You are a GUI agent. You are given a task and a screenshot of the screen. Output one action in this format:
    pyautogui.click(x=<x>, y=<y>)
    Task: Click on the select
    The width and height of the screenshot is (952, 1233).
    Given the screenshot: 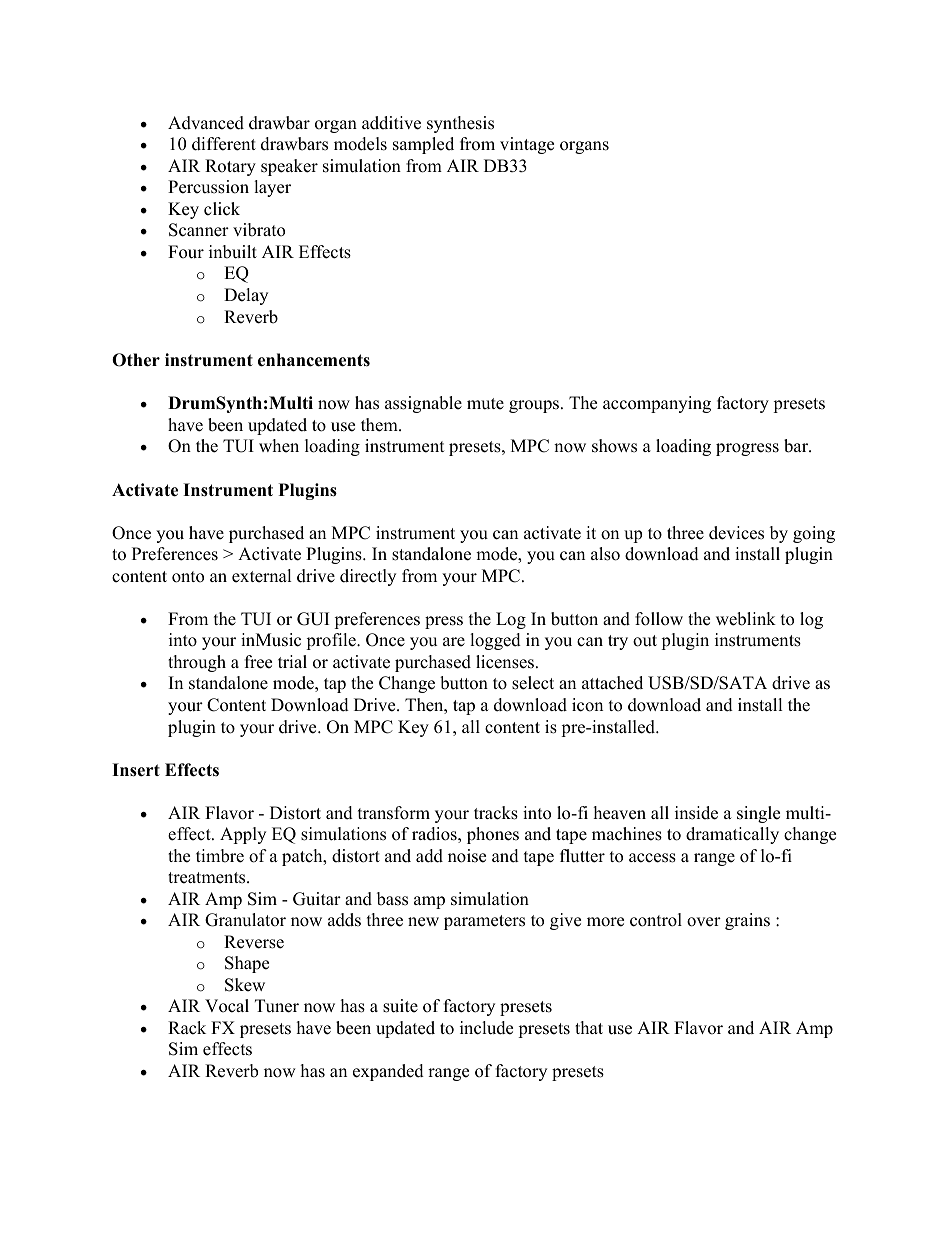 What is the action you would take?
    pyautogui.click(x=533, y=683)
